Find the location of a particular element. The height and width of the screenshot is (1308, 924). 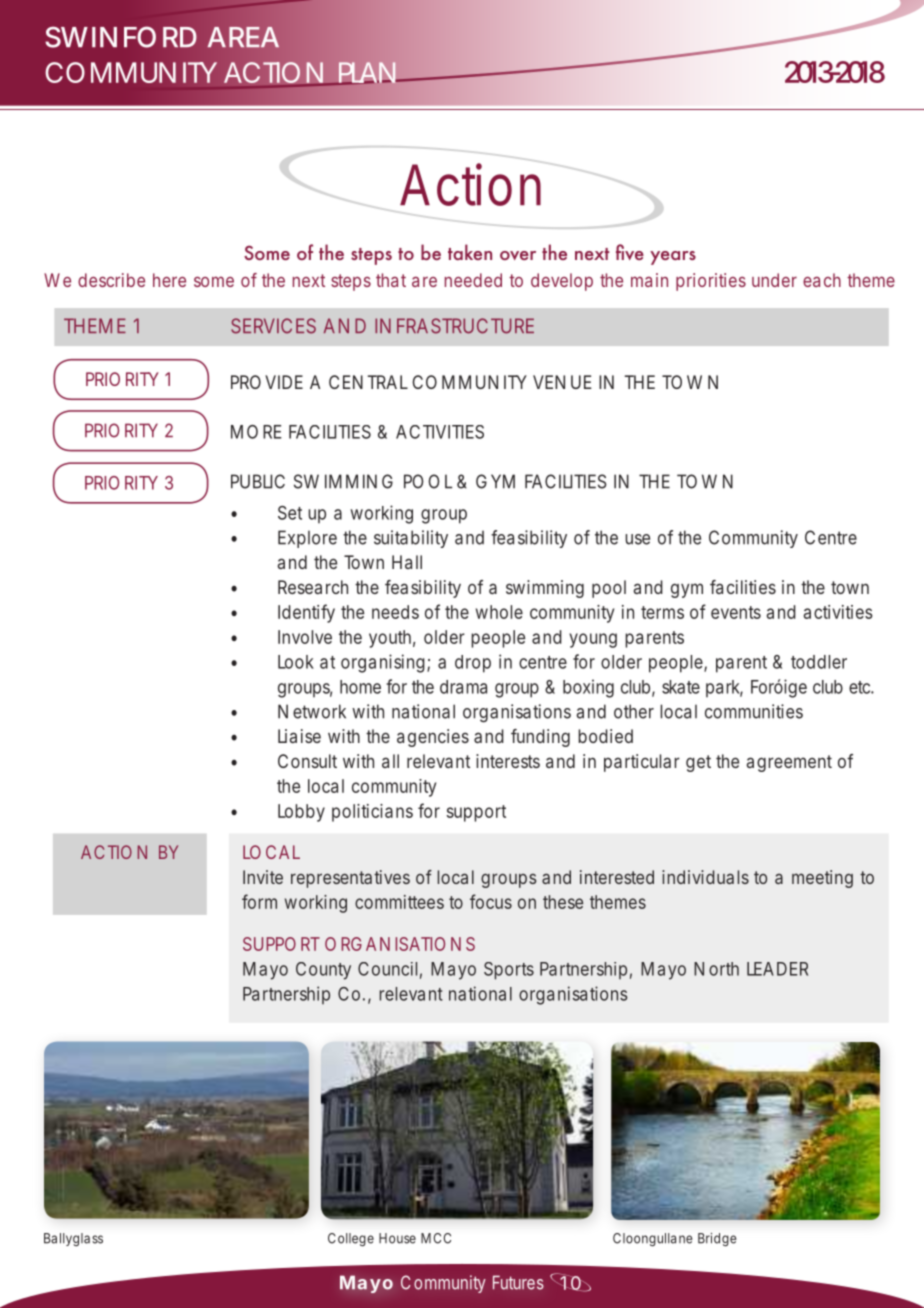

events is located at coordinates (736, 612).
